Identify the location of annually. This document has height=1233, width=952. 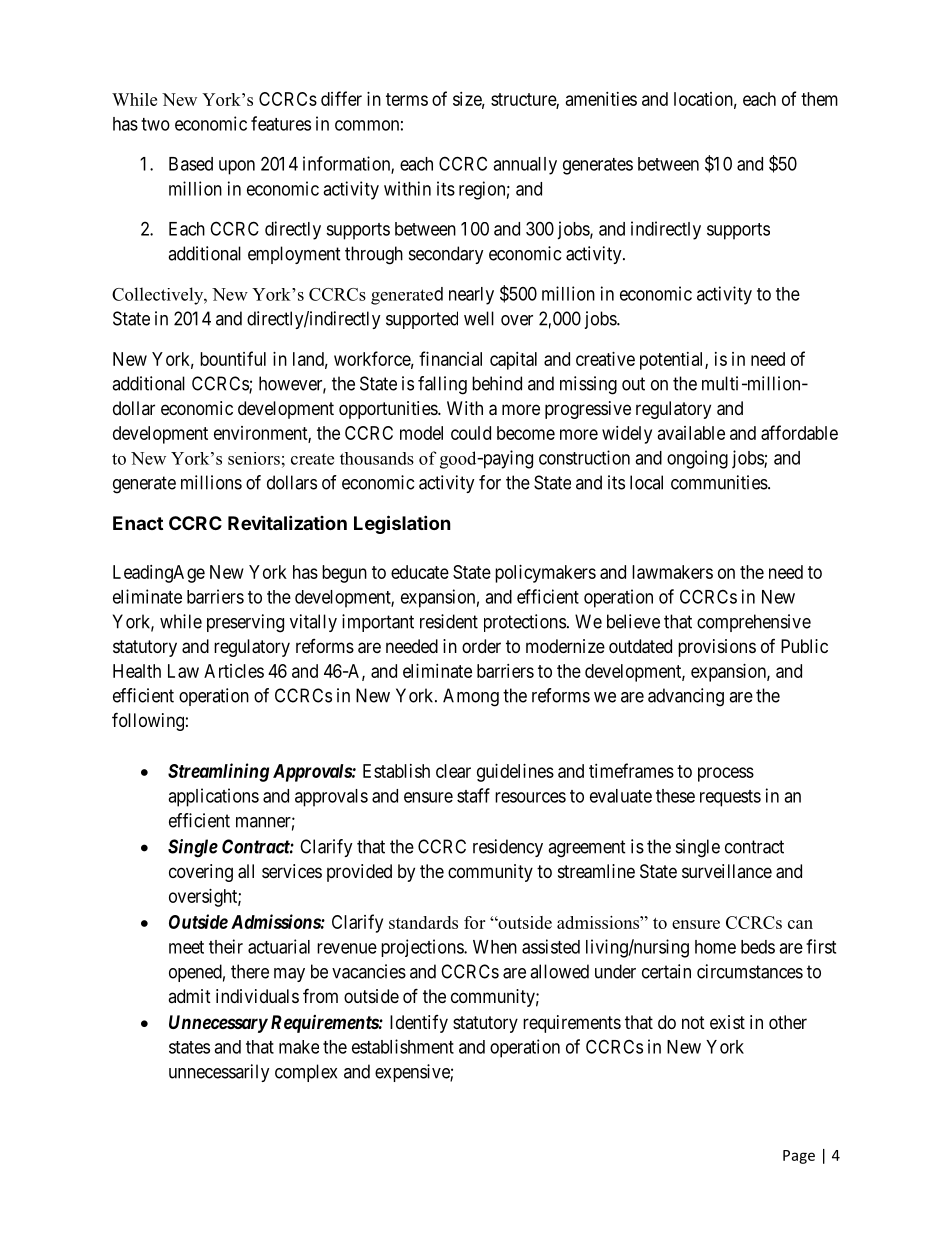
(525, 166).
